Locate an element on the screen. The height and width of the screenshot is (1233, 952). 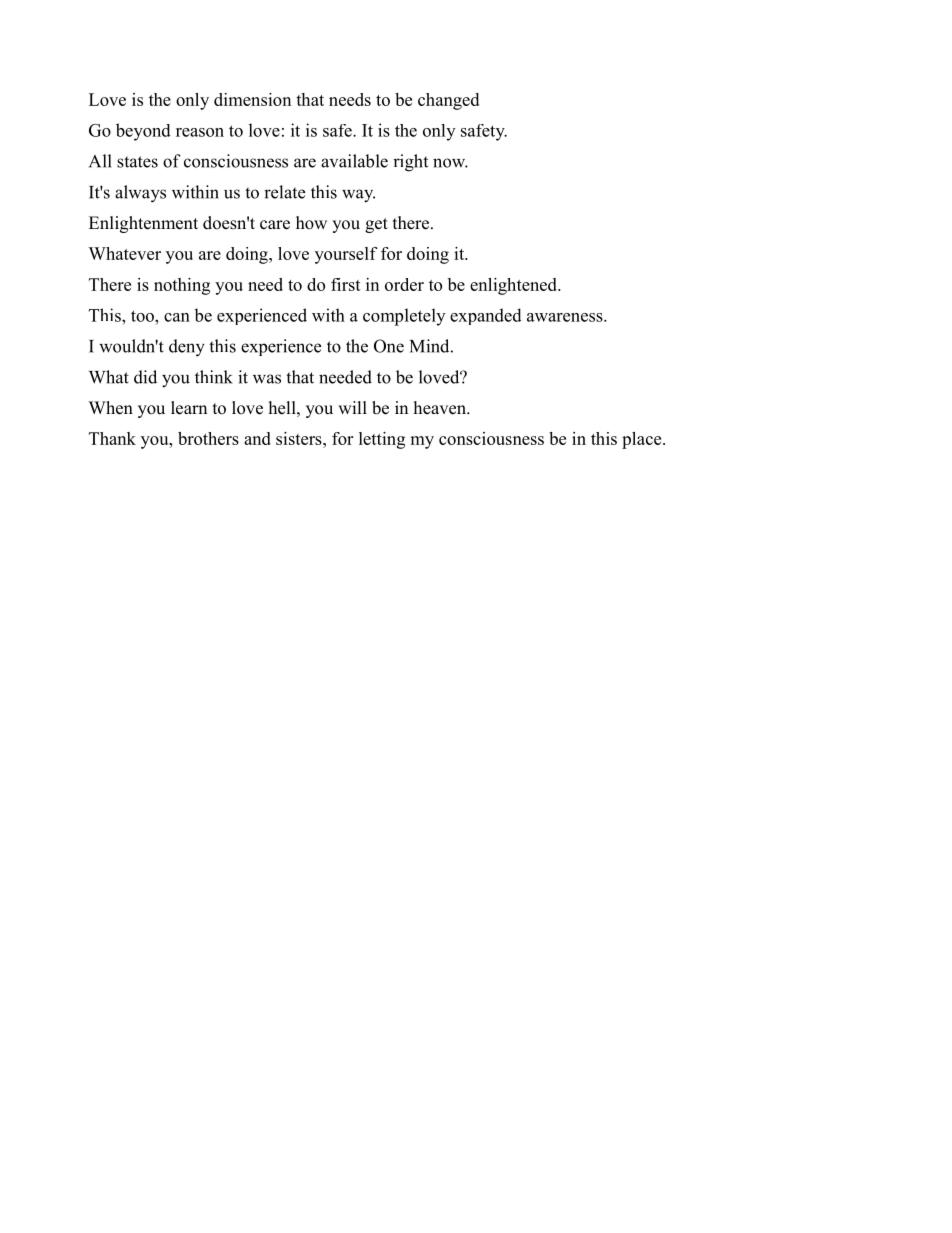
yourself is located at coordinates (346, 255).
